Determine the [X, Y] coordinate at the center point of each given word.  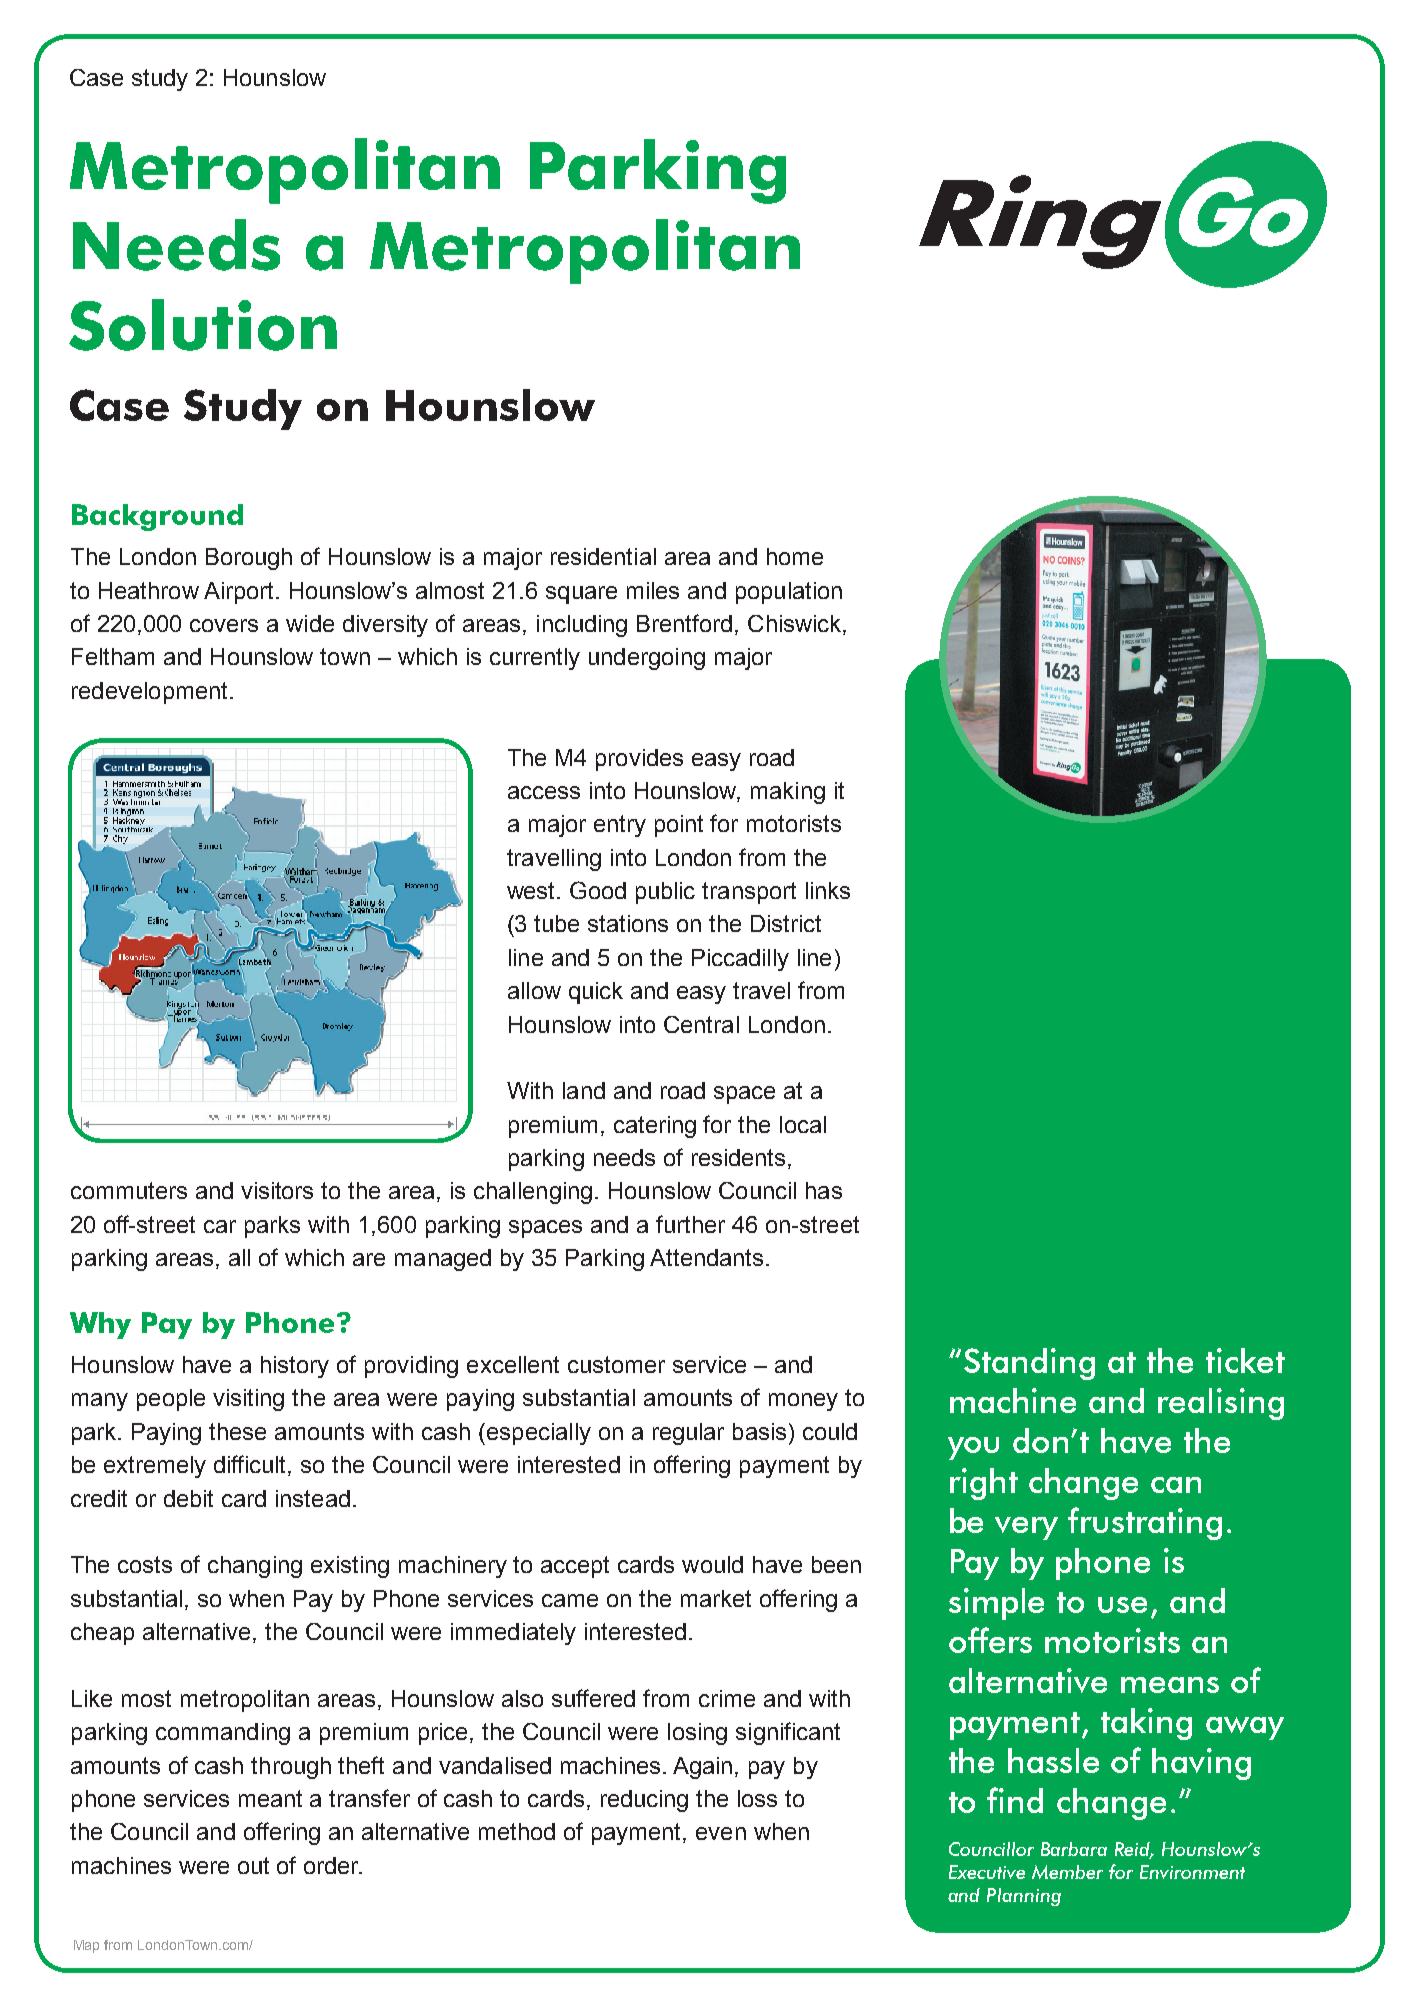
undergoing [647, 659]
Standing [1029, 1364]
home [795, 556]
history [295, 1367]
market [716, 1598]
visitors [277, 1190]
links [828, 890]
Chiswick [796, 625]
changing [255, 1567]
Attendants [706, 1257]
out [253, 1865]
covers [224, 625]
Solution [203, 325]
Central [701, 1024]
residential [603, 556]
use [1122, 1605]
